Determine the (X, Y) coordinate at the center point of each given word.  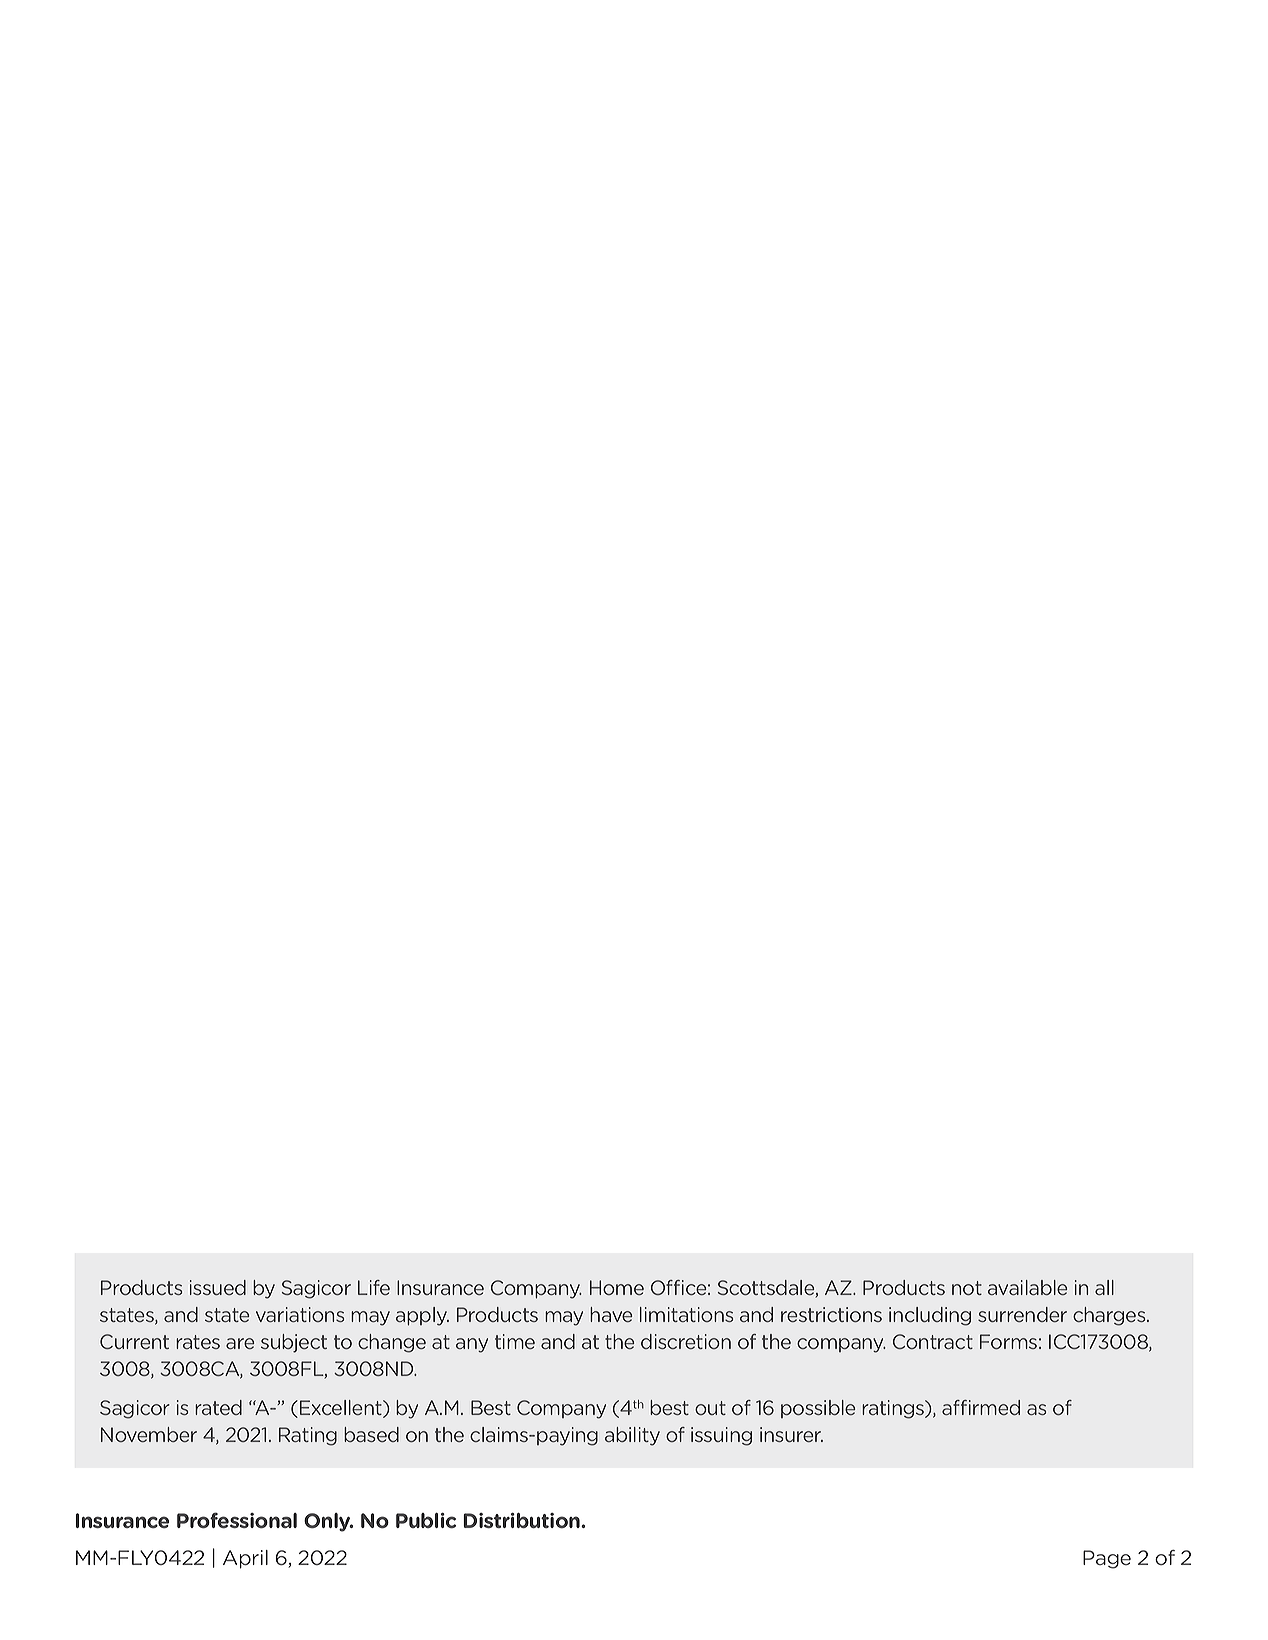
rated (218, 1407)
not (967, 1288)
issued (218, 1287)
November (149, 1434)
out (710, 1408)
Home (617, 1287)
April (245, 1559)
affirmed (981, 1407)
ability (632, 1436)
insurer (791, 1434)
